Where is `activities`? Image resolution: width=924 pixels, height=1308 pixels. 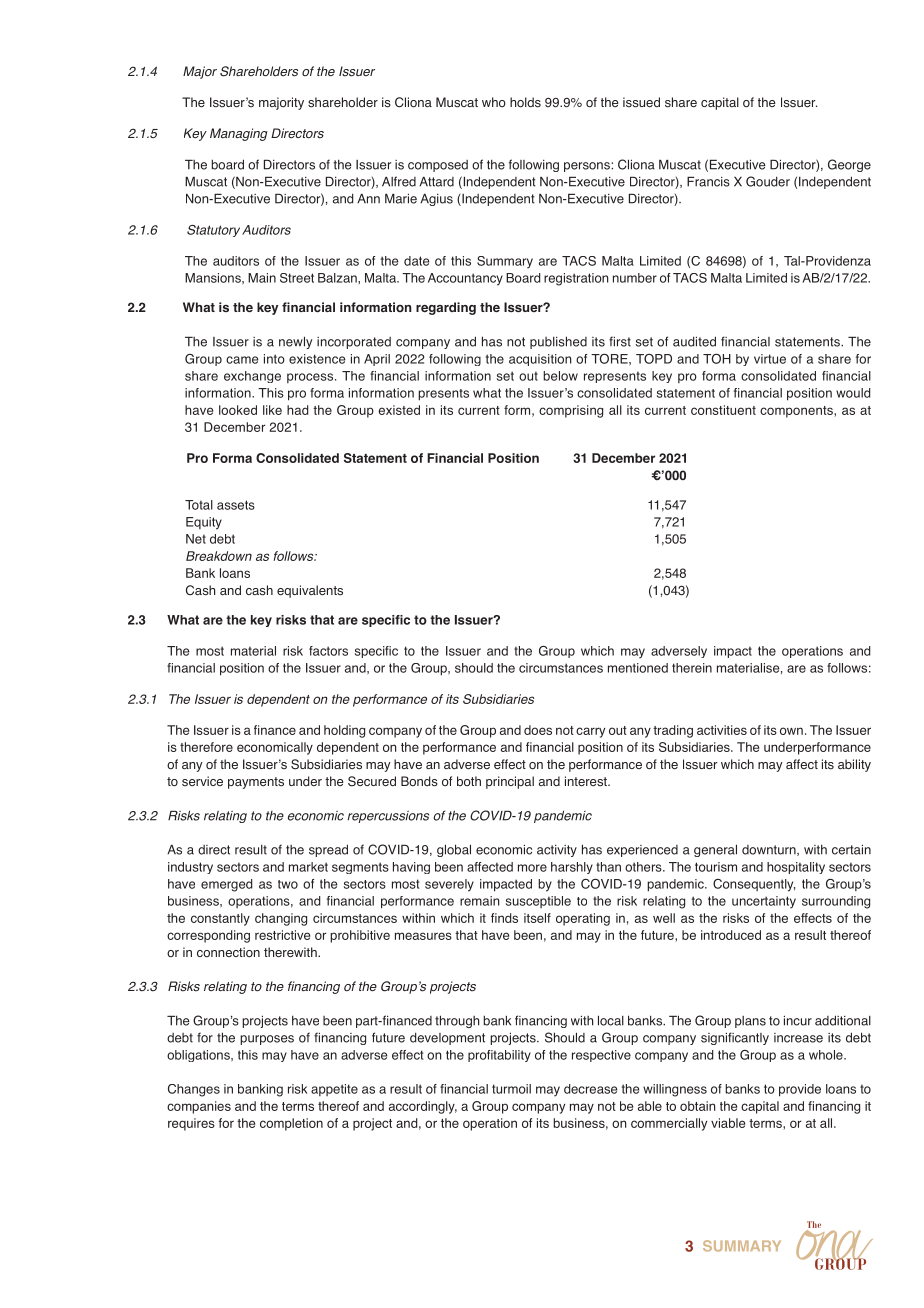
activities is located at coordinates (722, 730).
